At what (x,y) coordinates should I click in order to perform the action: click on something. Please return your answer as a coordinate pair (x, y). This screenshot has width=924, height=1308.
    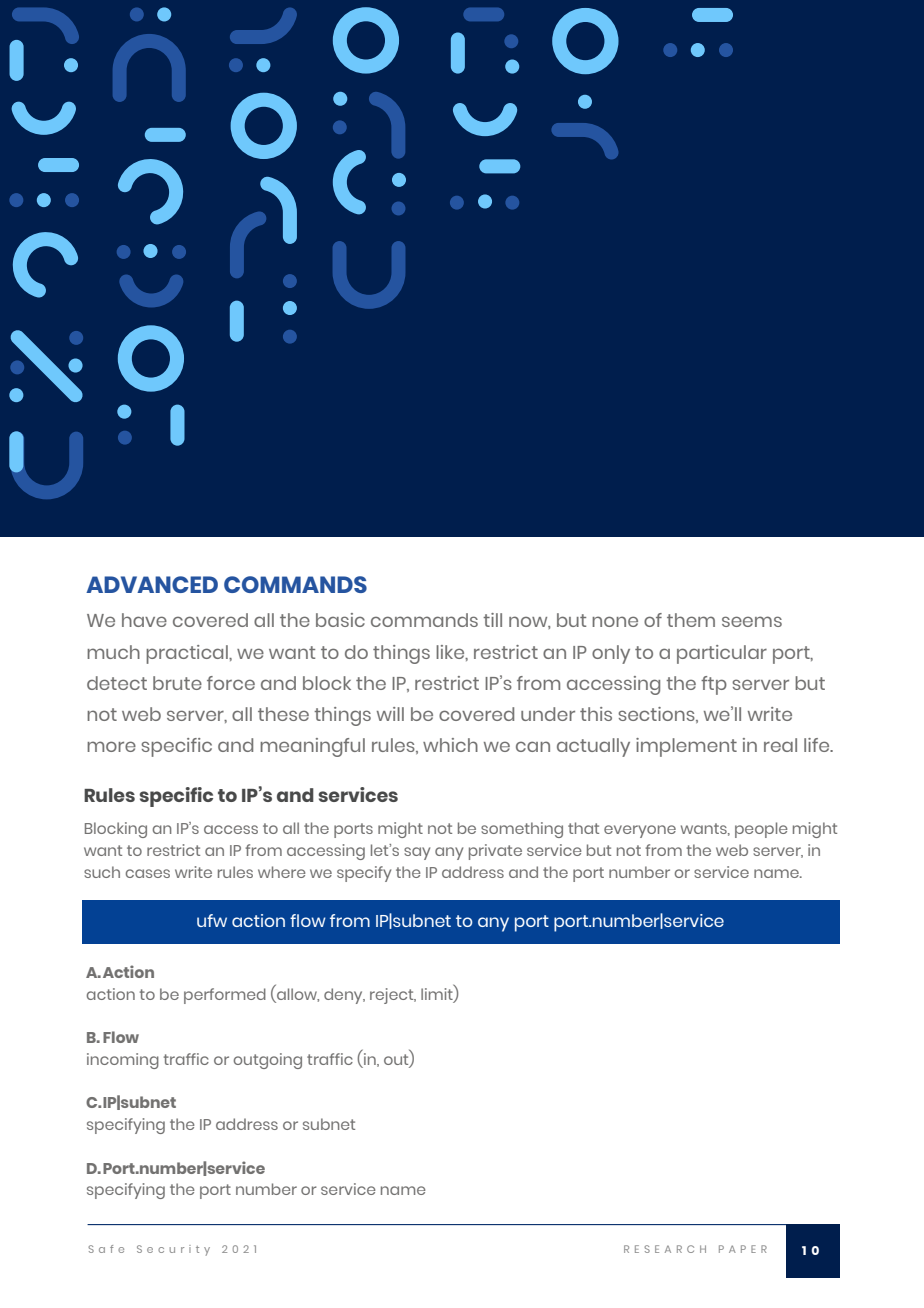
    Looking at the image, I should click on (522, 830).
